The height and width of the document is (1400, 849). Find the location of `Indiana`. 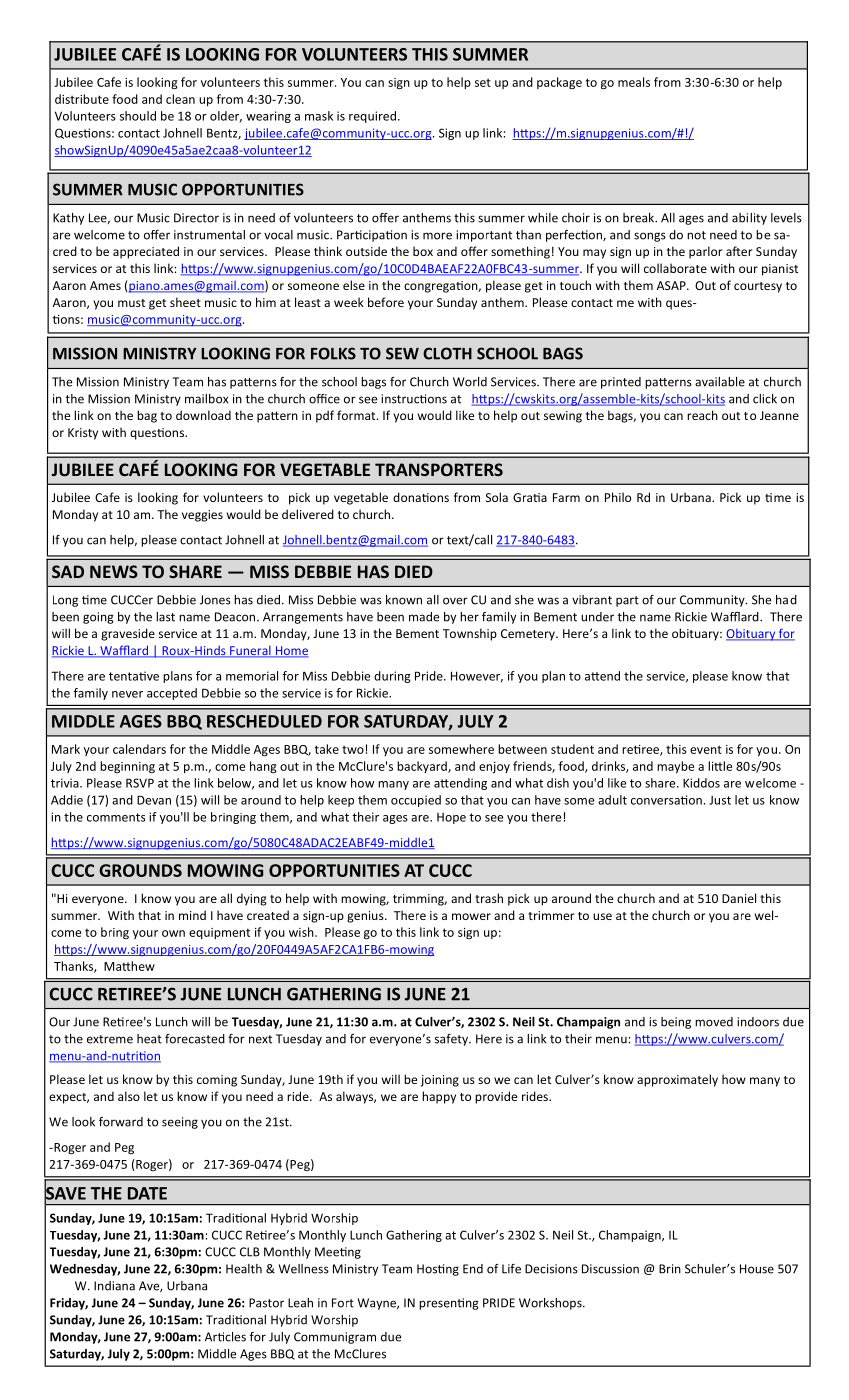

Indiana is located at coordinates (114, 1286).
